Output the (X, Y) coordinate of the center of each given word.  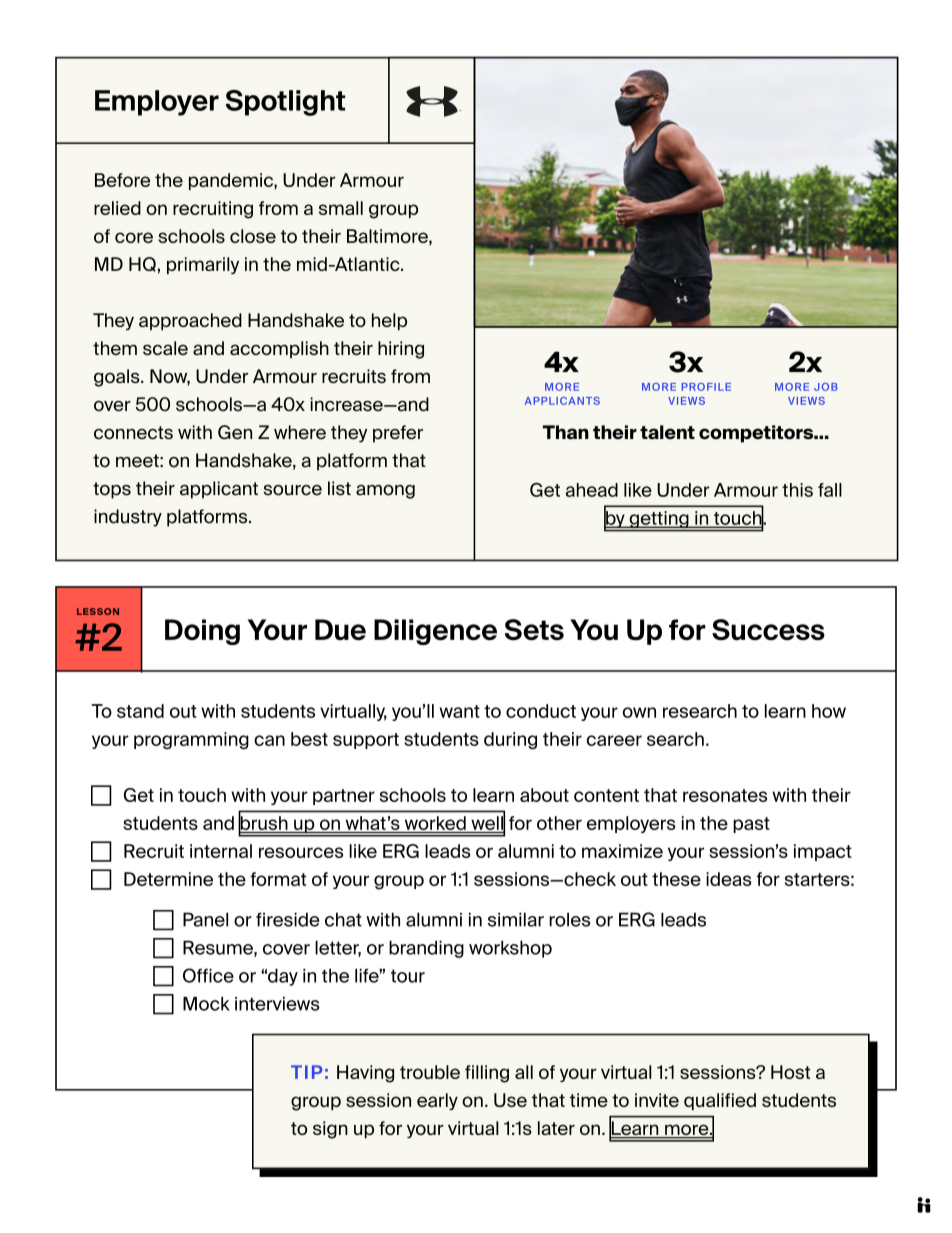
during (510, 741)
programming (191, 741)
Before (122, 180)
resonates (725, 795)
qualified (720, 1101)
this (797, 490)
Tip (306, 1072)
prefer (398, 434)
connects (133, 433)
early (437, 1101)
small (341, 208)
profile (706, 387)
